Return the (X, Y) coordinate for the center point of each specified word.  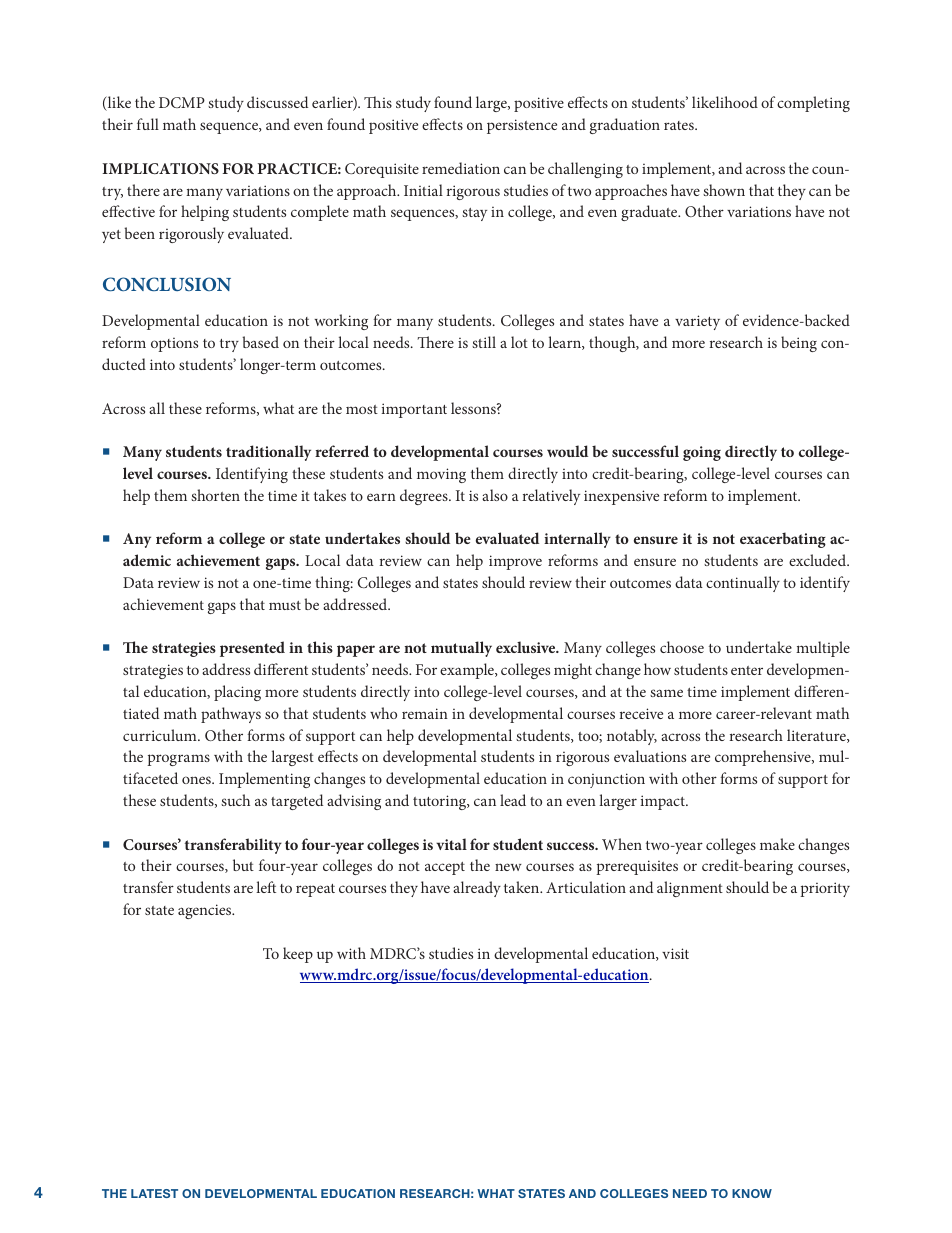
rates (680, 125)
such (235, 800)
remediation (461, 168)
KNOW (752, 1193)
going (702, 453)
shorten (215, 495)
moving (441, 475)
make (777, 844)
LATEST (154, 1193)
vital (451, 844)
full (148, 124)
